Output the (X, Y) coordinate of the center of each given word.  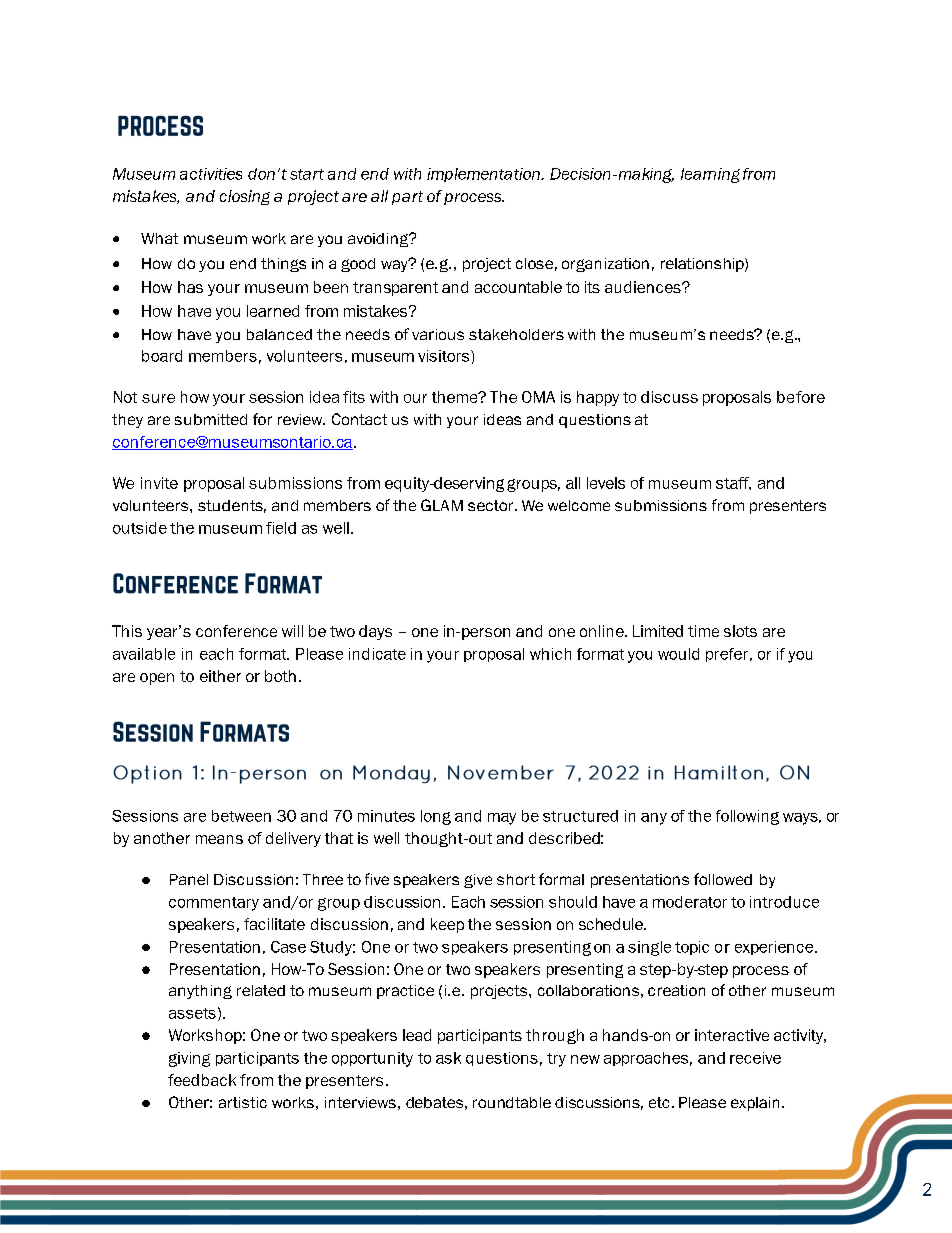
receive (755, 1058)
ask (448, 1058)
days (375, 632)
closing (245, 197)
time (703, 631)
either (220, 676)
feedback (202, 1080)
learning (710, 175)
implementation (484, 175)
